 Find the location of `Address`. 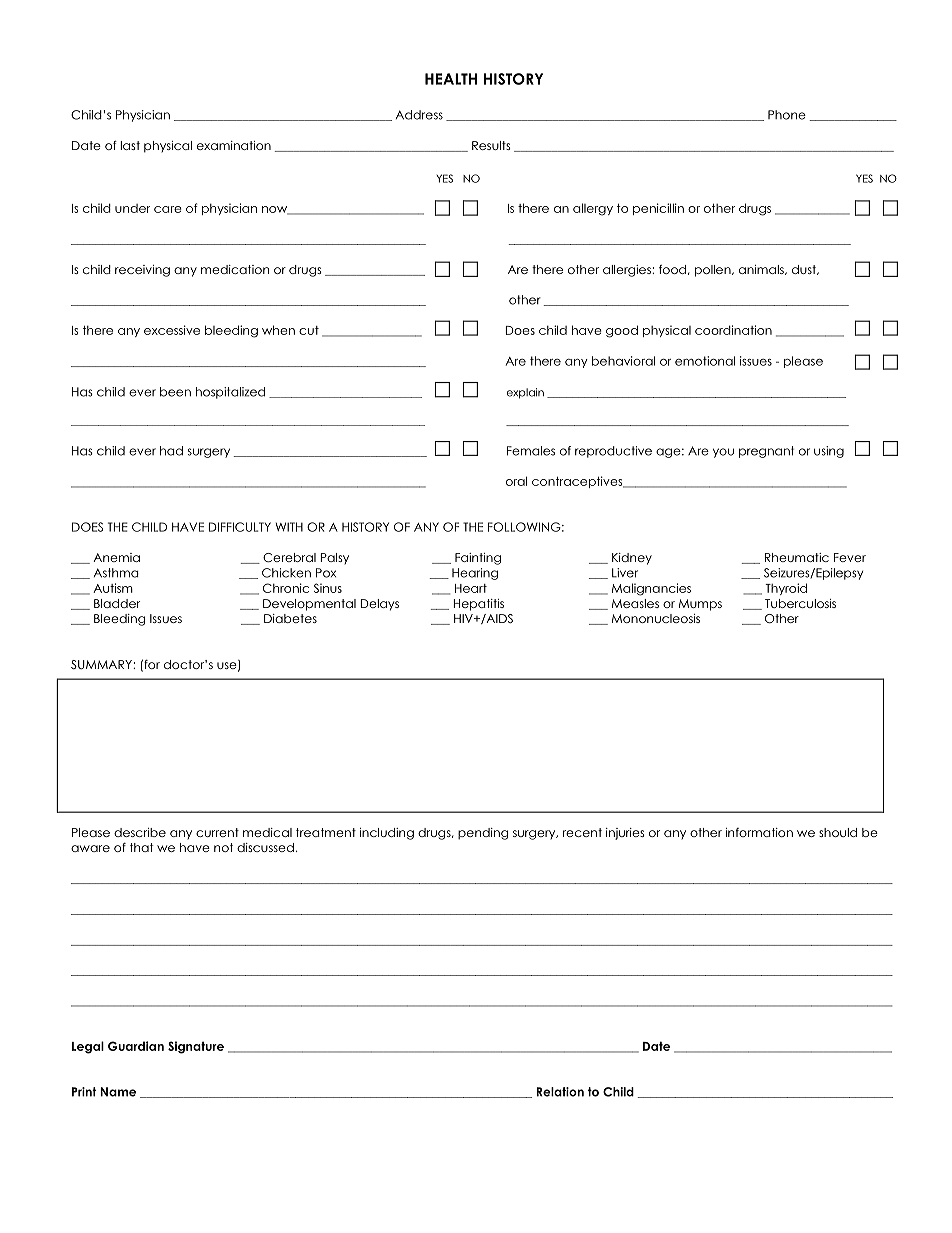

Address is located at coordinates (419, 115).
